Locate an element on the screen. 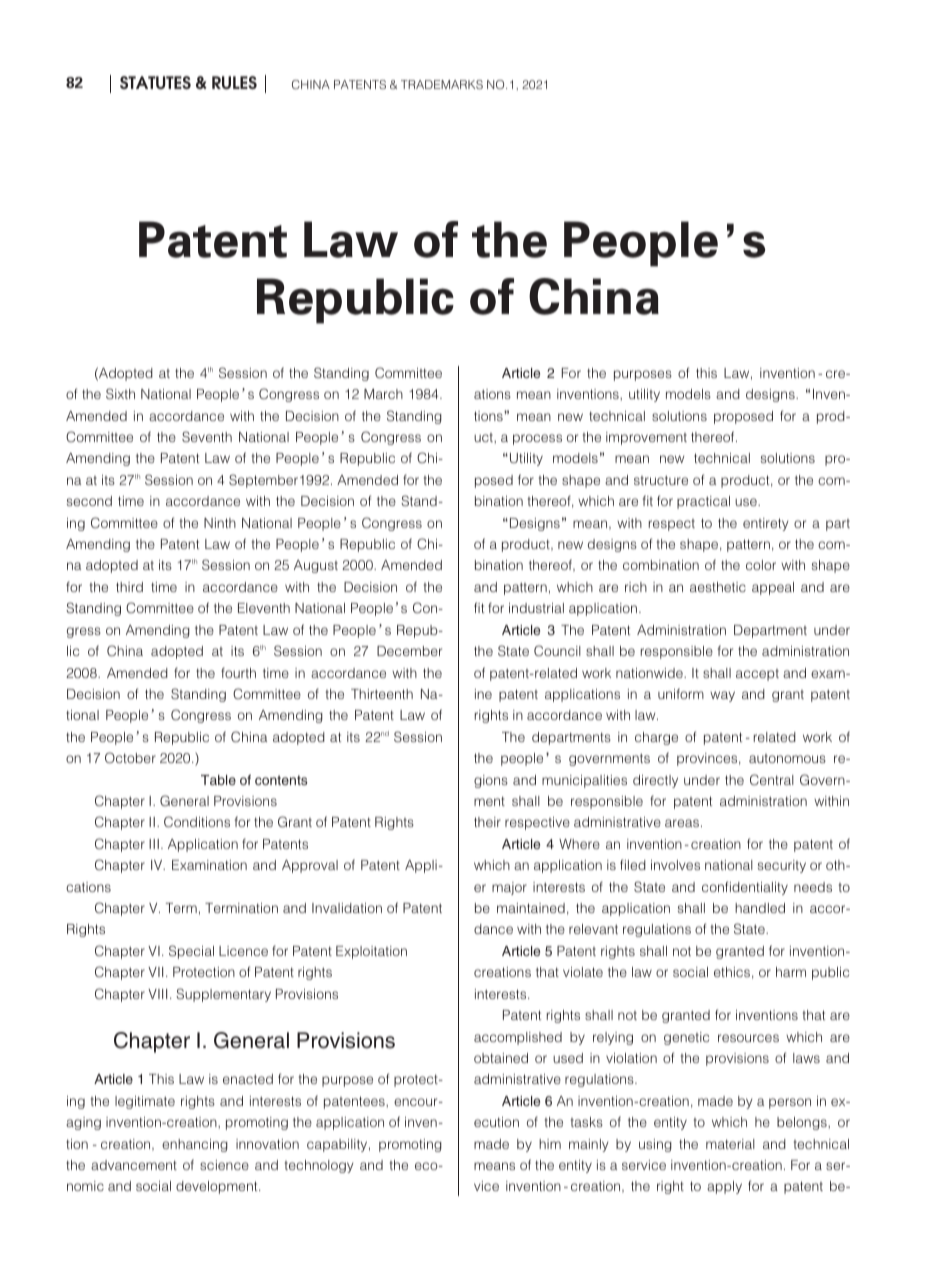 The height and width of the screenshot is (1284, 952). Table is located at coordinates (218, 780).
